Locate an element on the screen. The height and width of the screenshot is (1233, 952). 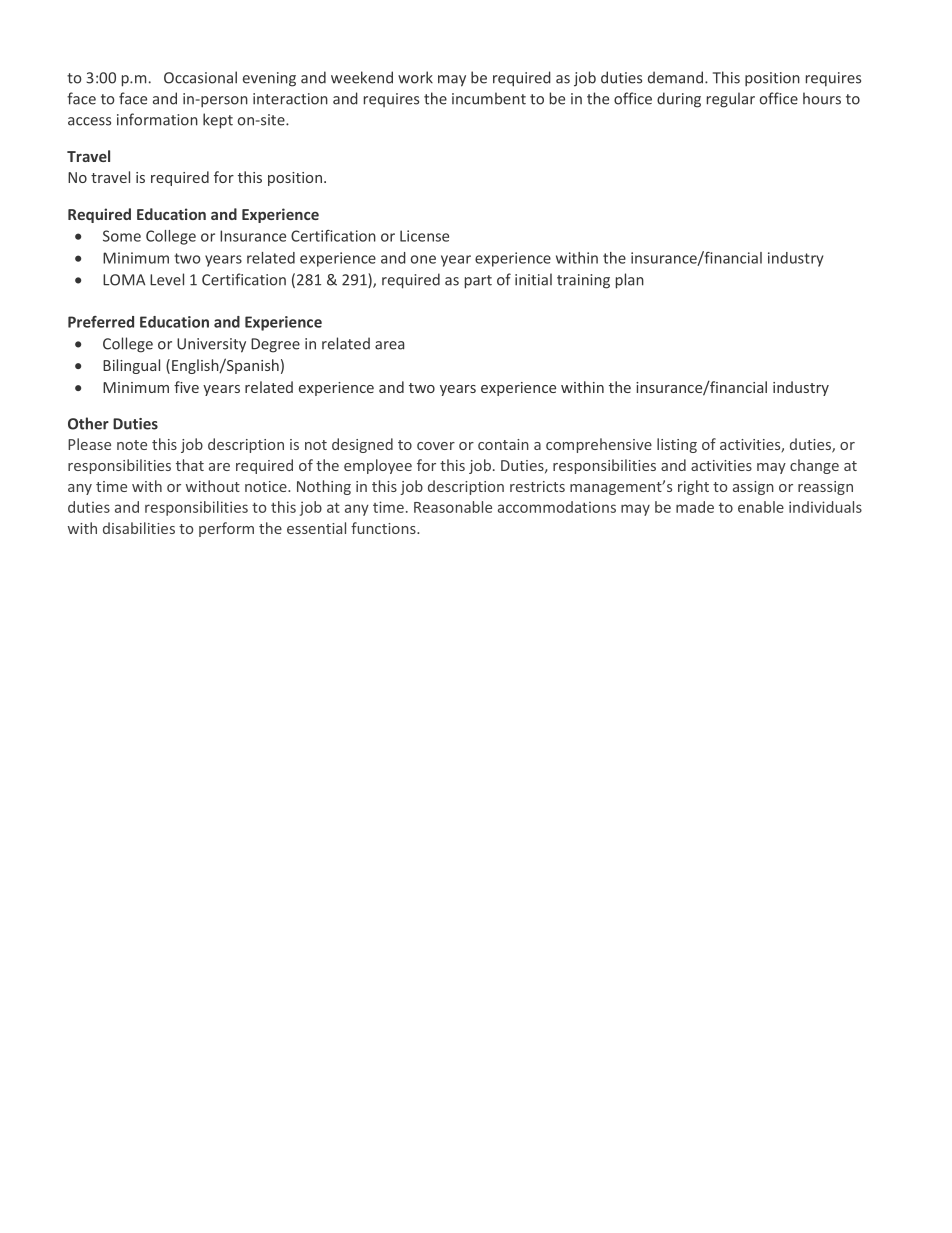
Occasional is located at coordinates (200, 77).
